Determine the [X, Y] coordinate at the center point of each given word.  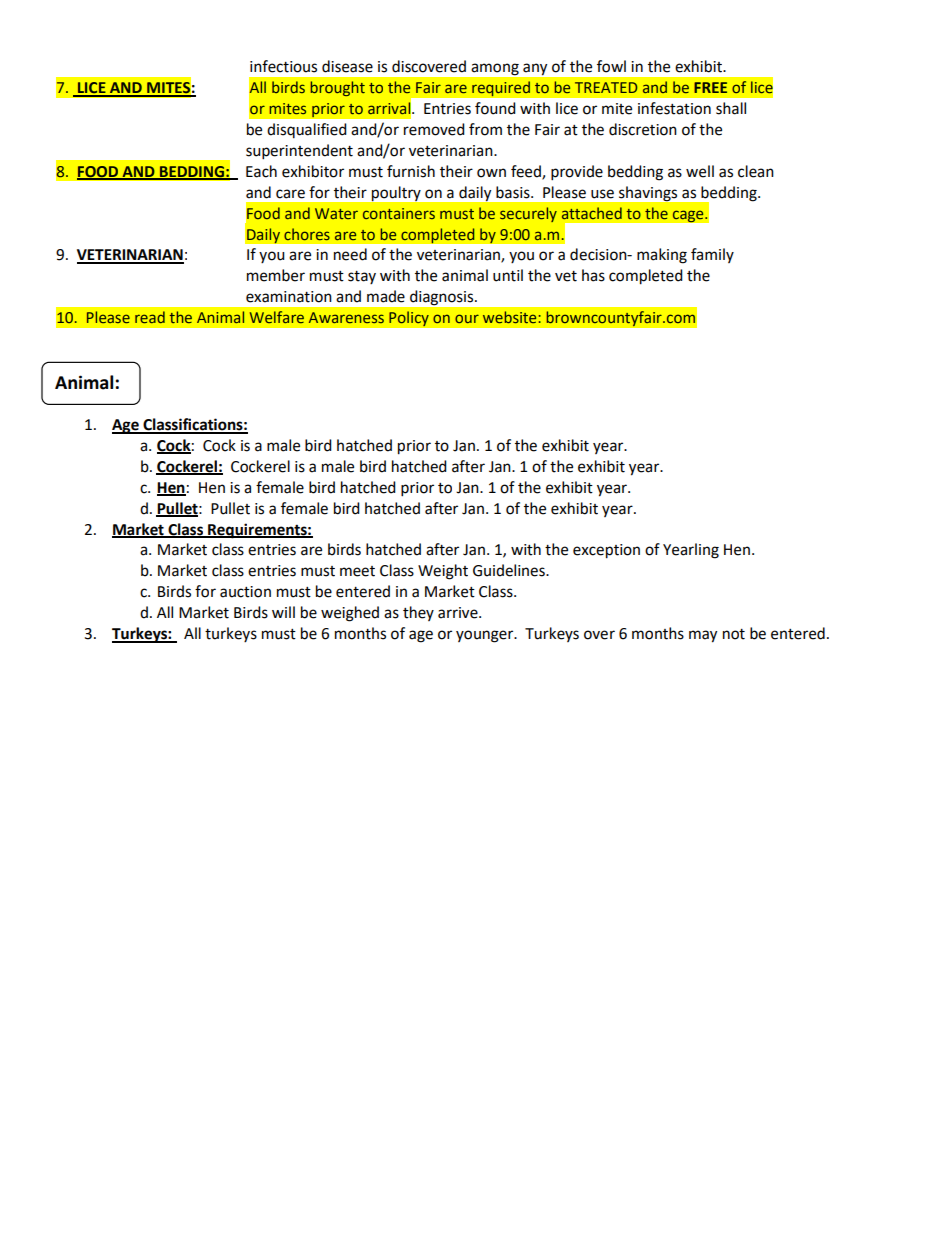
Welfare [277, 317]
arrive [459, 613]
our [467, 318]
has [593, 275]
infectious [283, 66]
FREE [710, 87]
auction [245, 592]
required [501, 89]
